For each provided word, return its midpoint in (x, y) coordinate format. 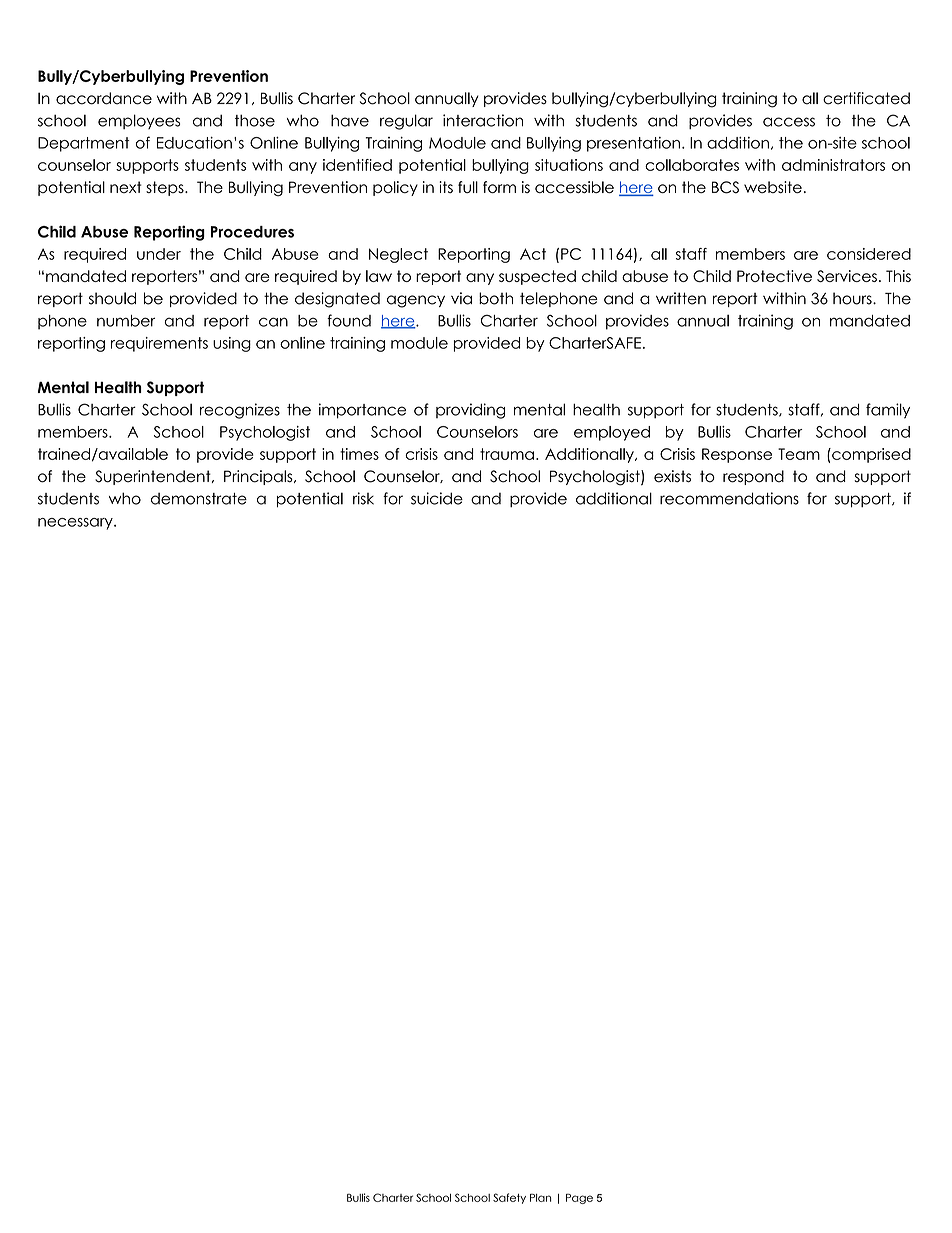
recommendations (729, 498)
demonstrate (199, 499)
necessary (76, 524)
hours (853, 298)
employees (139, 121)
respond (753, 477)
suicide (437, 498)
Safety (509, 1198)
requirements (159, 344)
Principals (259, 477)
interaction (483, 120)
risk (363, 498)
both (496, 298)
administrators (833, 165)
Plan (540, 1197)
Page (579, 1198)
